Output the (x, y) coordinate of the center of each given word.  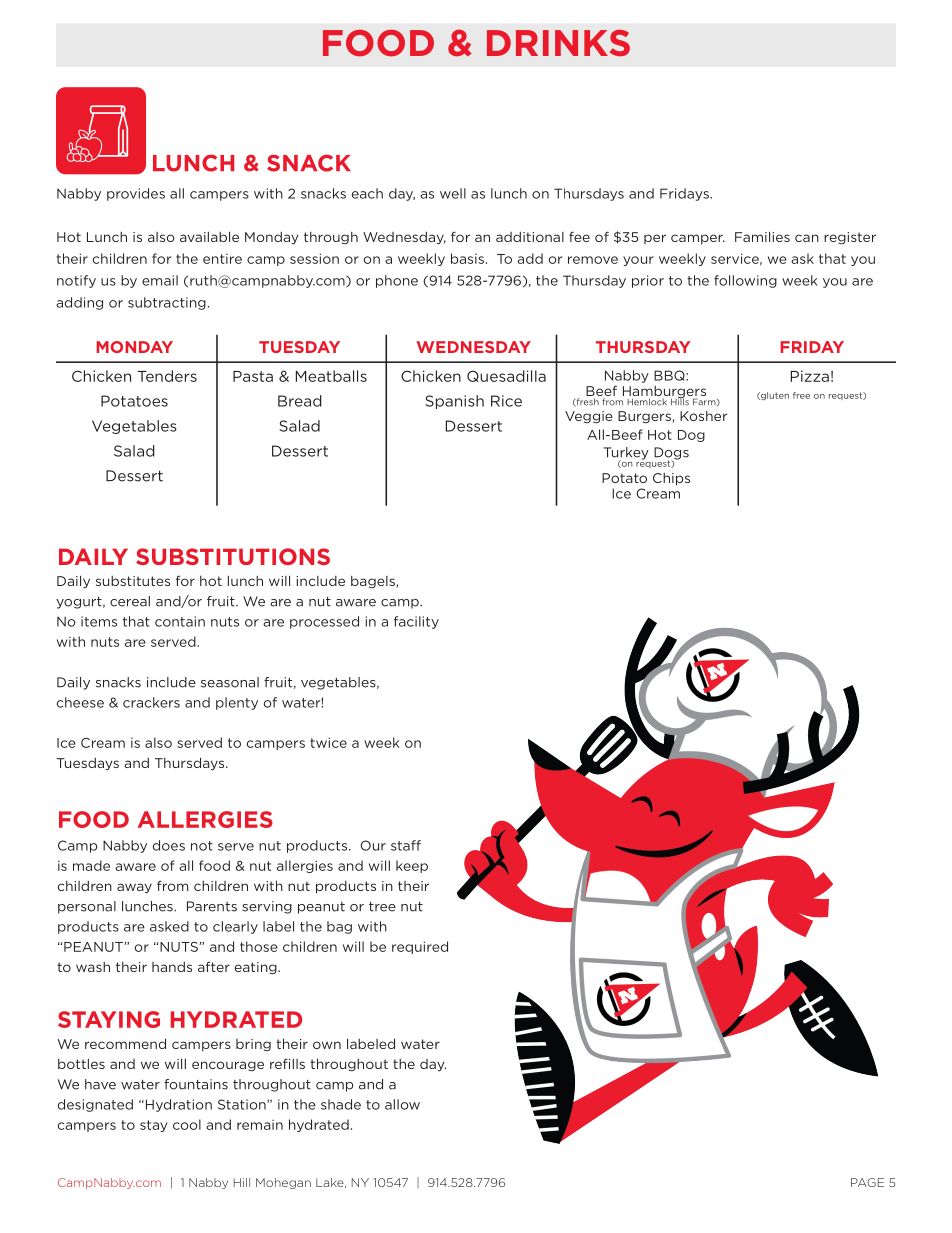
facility (416, 622)
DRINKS (558, 43)
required (420, 947)
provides (136, 194)
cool (187, 1124)
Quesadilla (506, 376)
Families (762, 236)
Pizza (810, 376)
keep (412, 866)
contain (180, 621)
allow (402, 1104)
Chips (671, 479)
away (134, 888)
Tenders (167, 376)
